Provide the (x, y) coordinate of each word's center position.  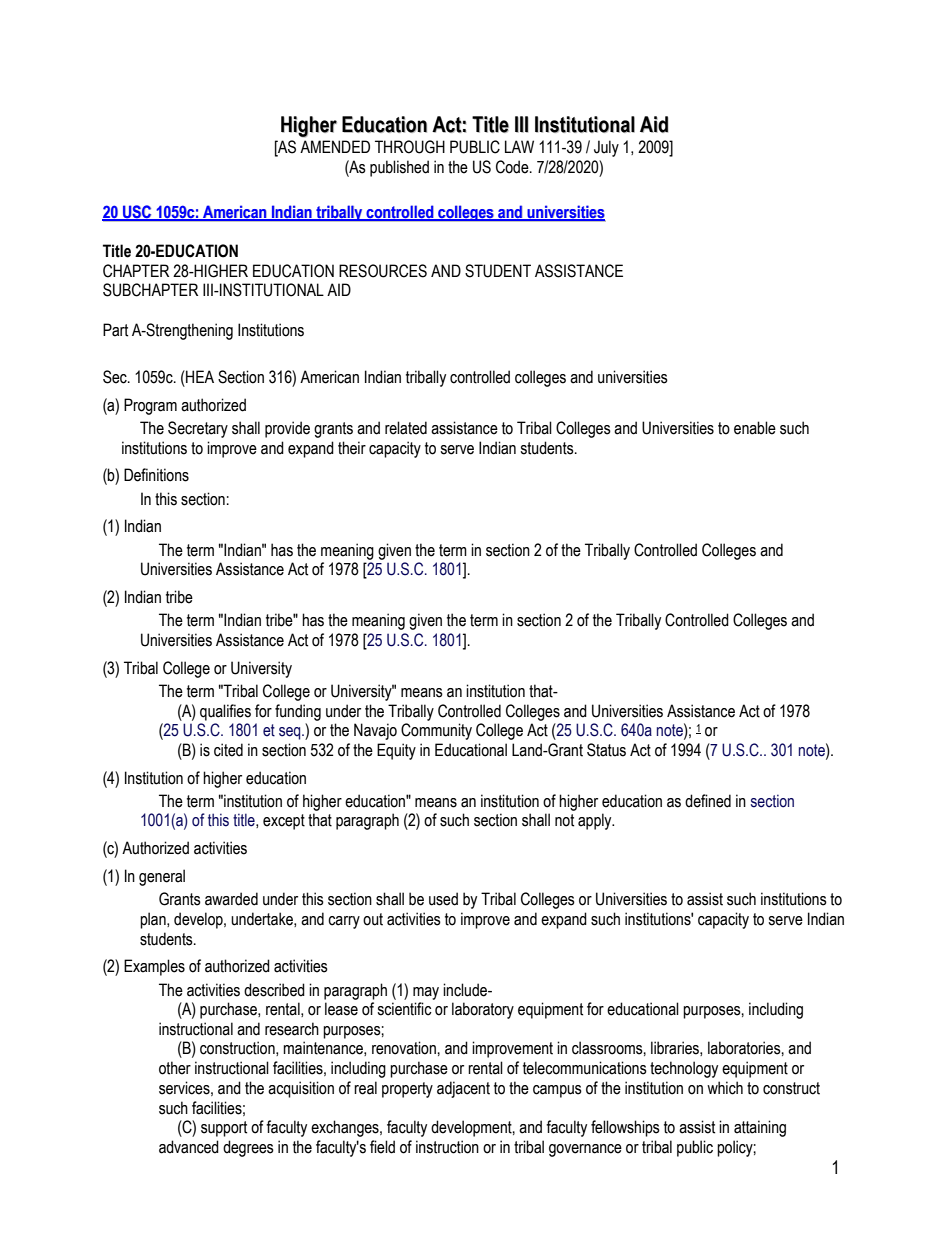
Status (606, 750)
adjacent (463, 1089)
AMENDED (335, 146)
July (606, 148)
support (224, 1129)
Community (436, 731)
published (399, 168)
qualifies (225, 712)
